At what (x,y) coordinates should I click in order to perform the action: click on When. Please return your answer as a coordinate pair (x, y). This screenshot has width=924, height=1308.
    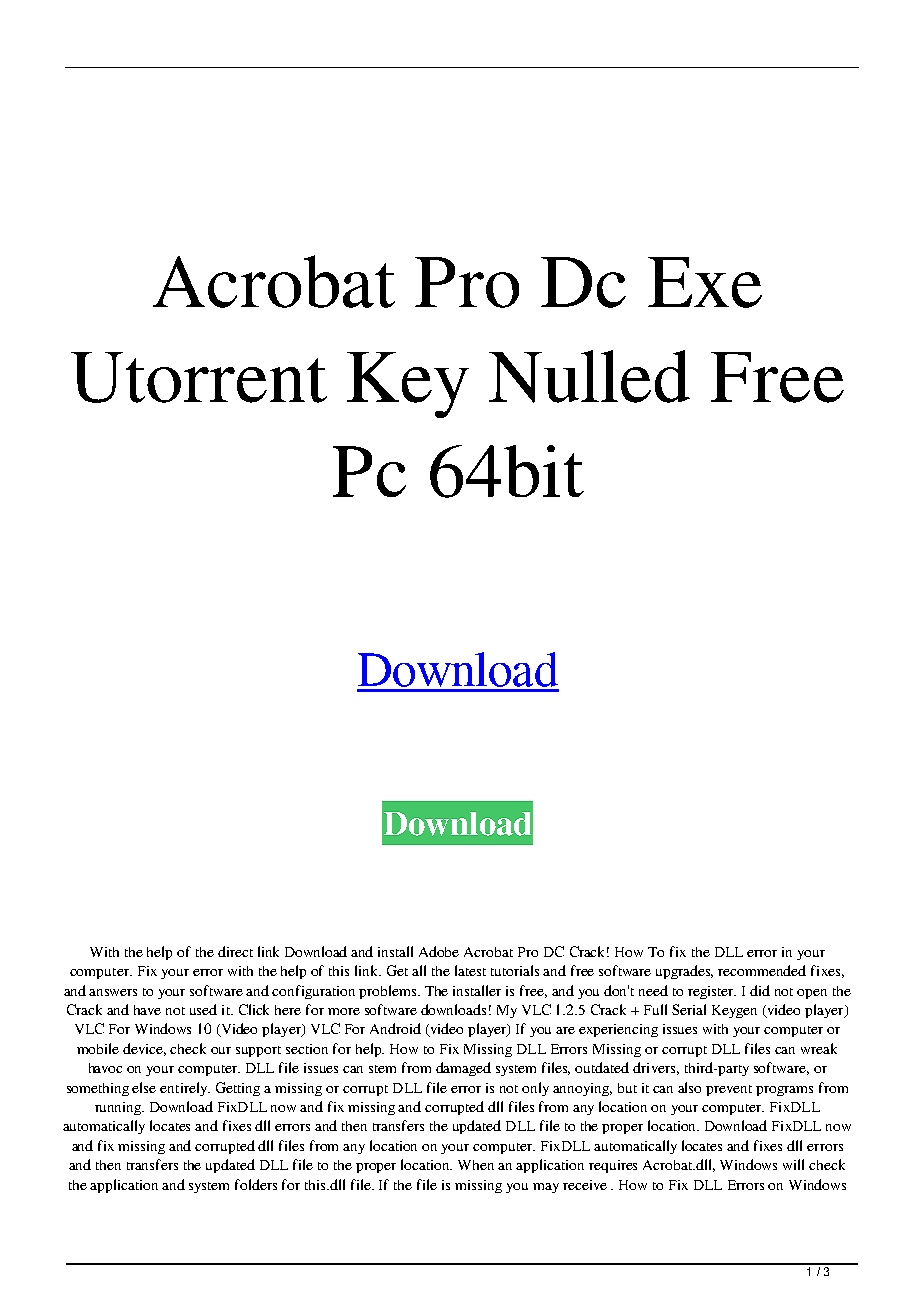
    Looking at the image, I should click on (476, 1165).
